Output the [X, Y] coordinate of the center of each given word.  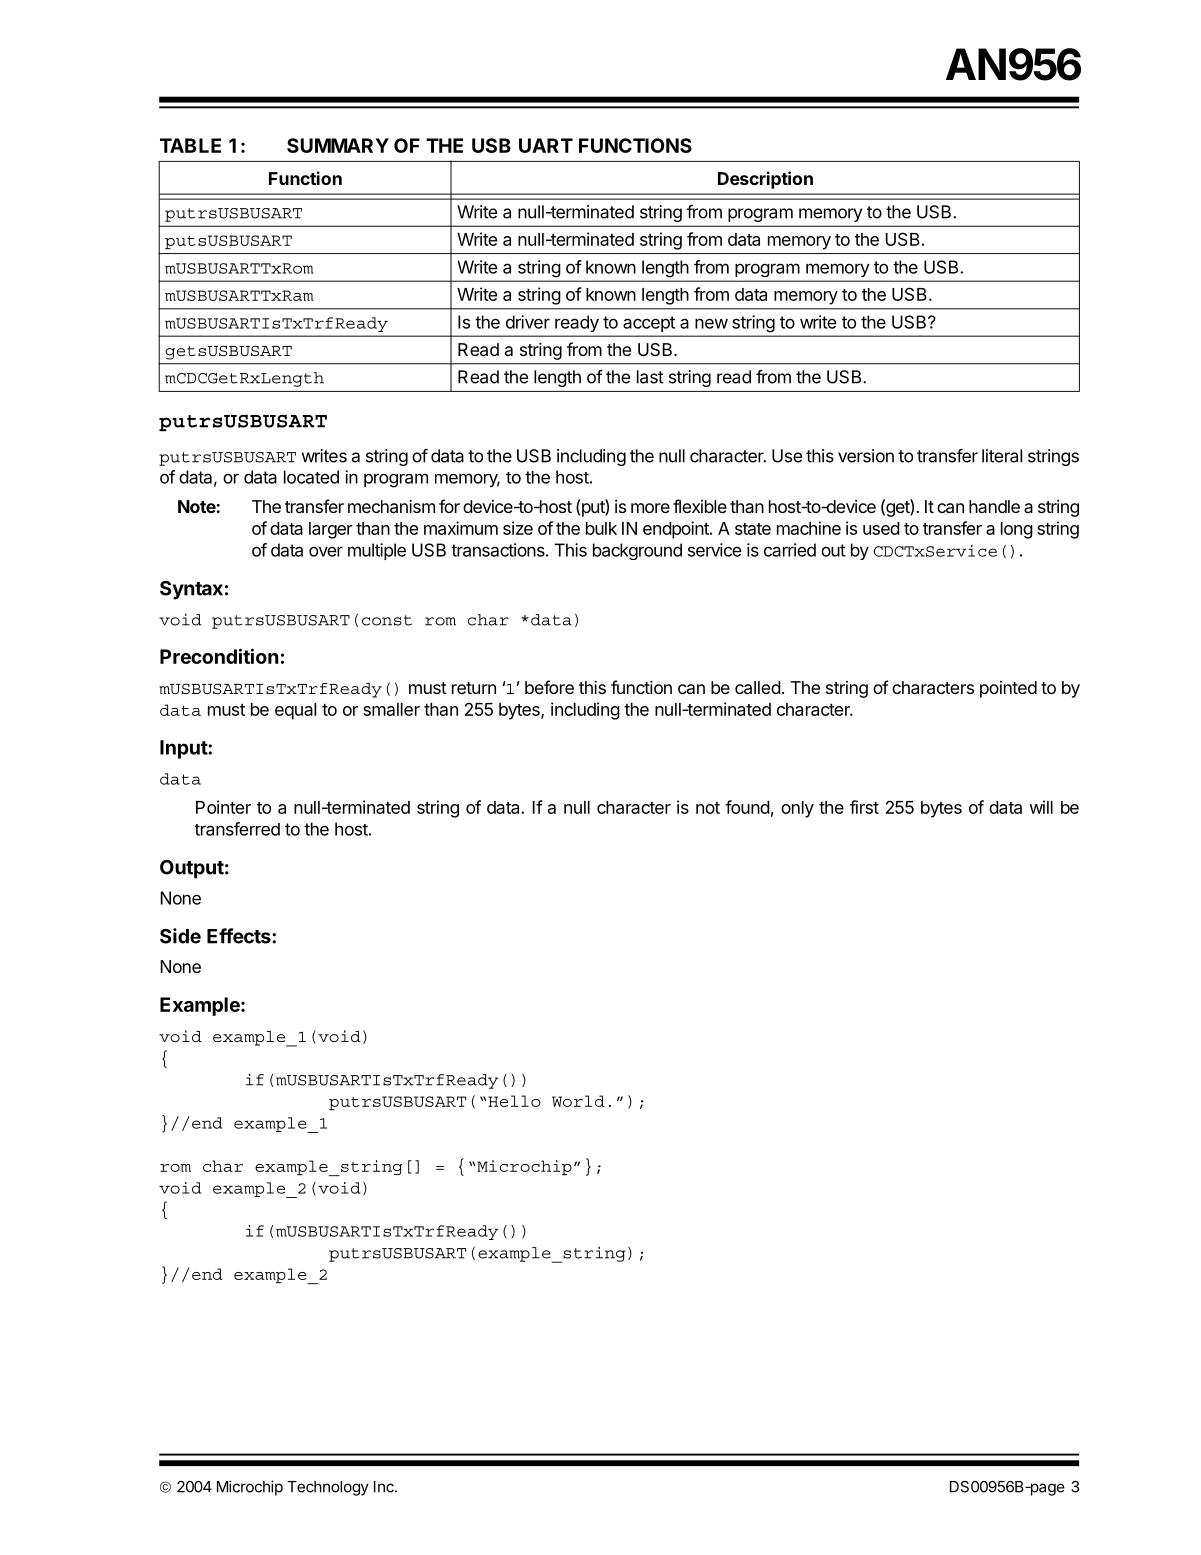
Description [765, 180]
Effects [240, 936]
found [747, 807]
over [326, 551]
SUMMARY [338, 145]
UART [546, 145]
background [637, 551]
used [881, 528]
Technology [328, 1488]
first [864, 807]
